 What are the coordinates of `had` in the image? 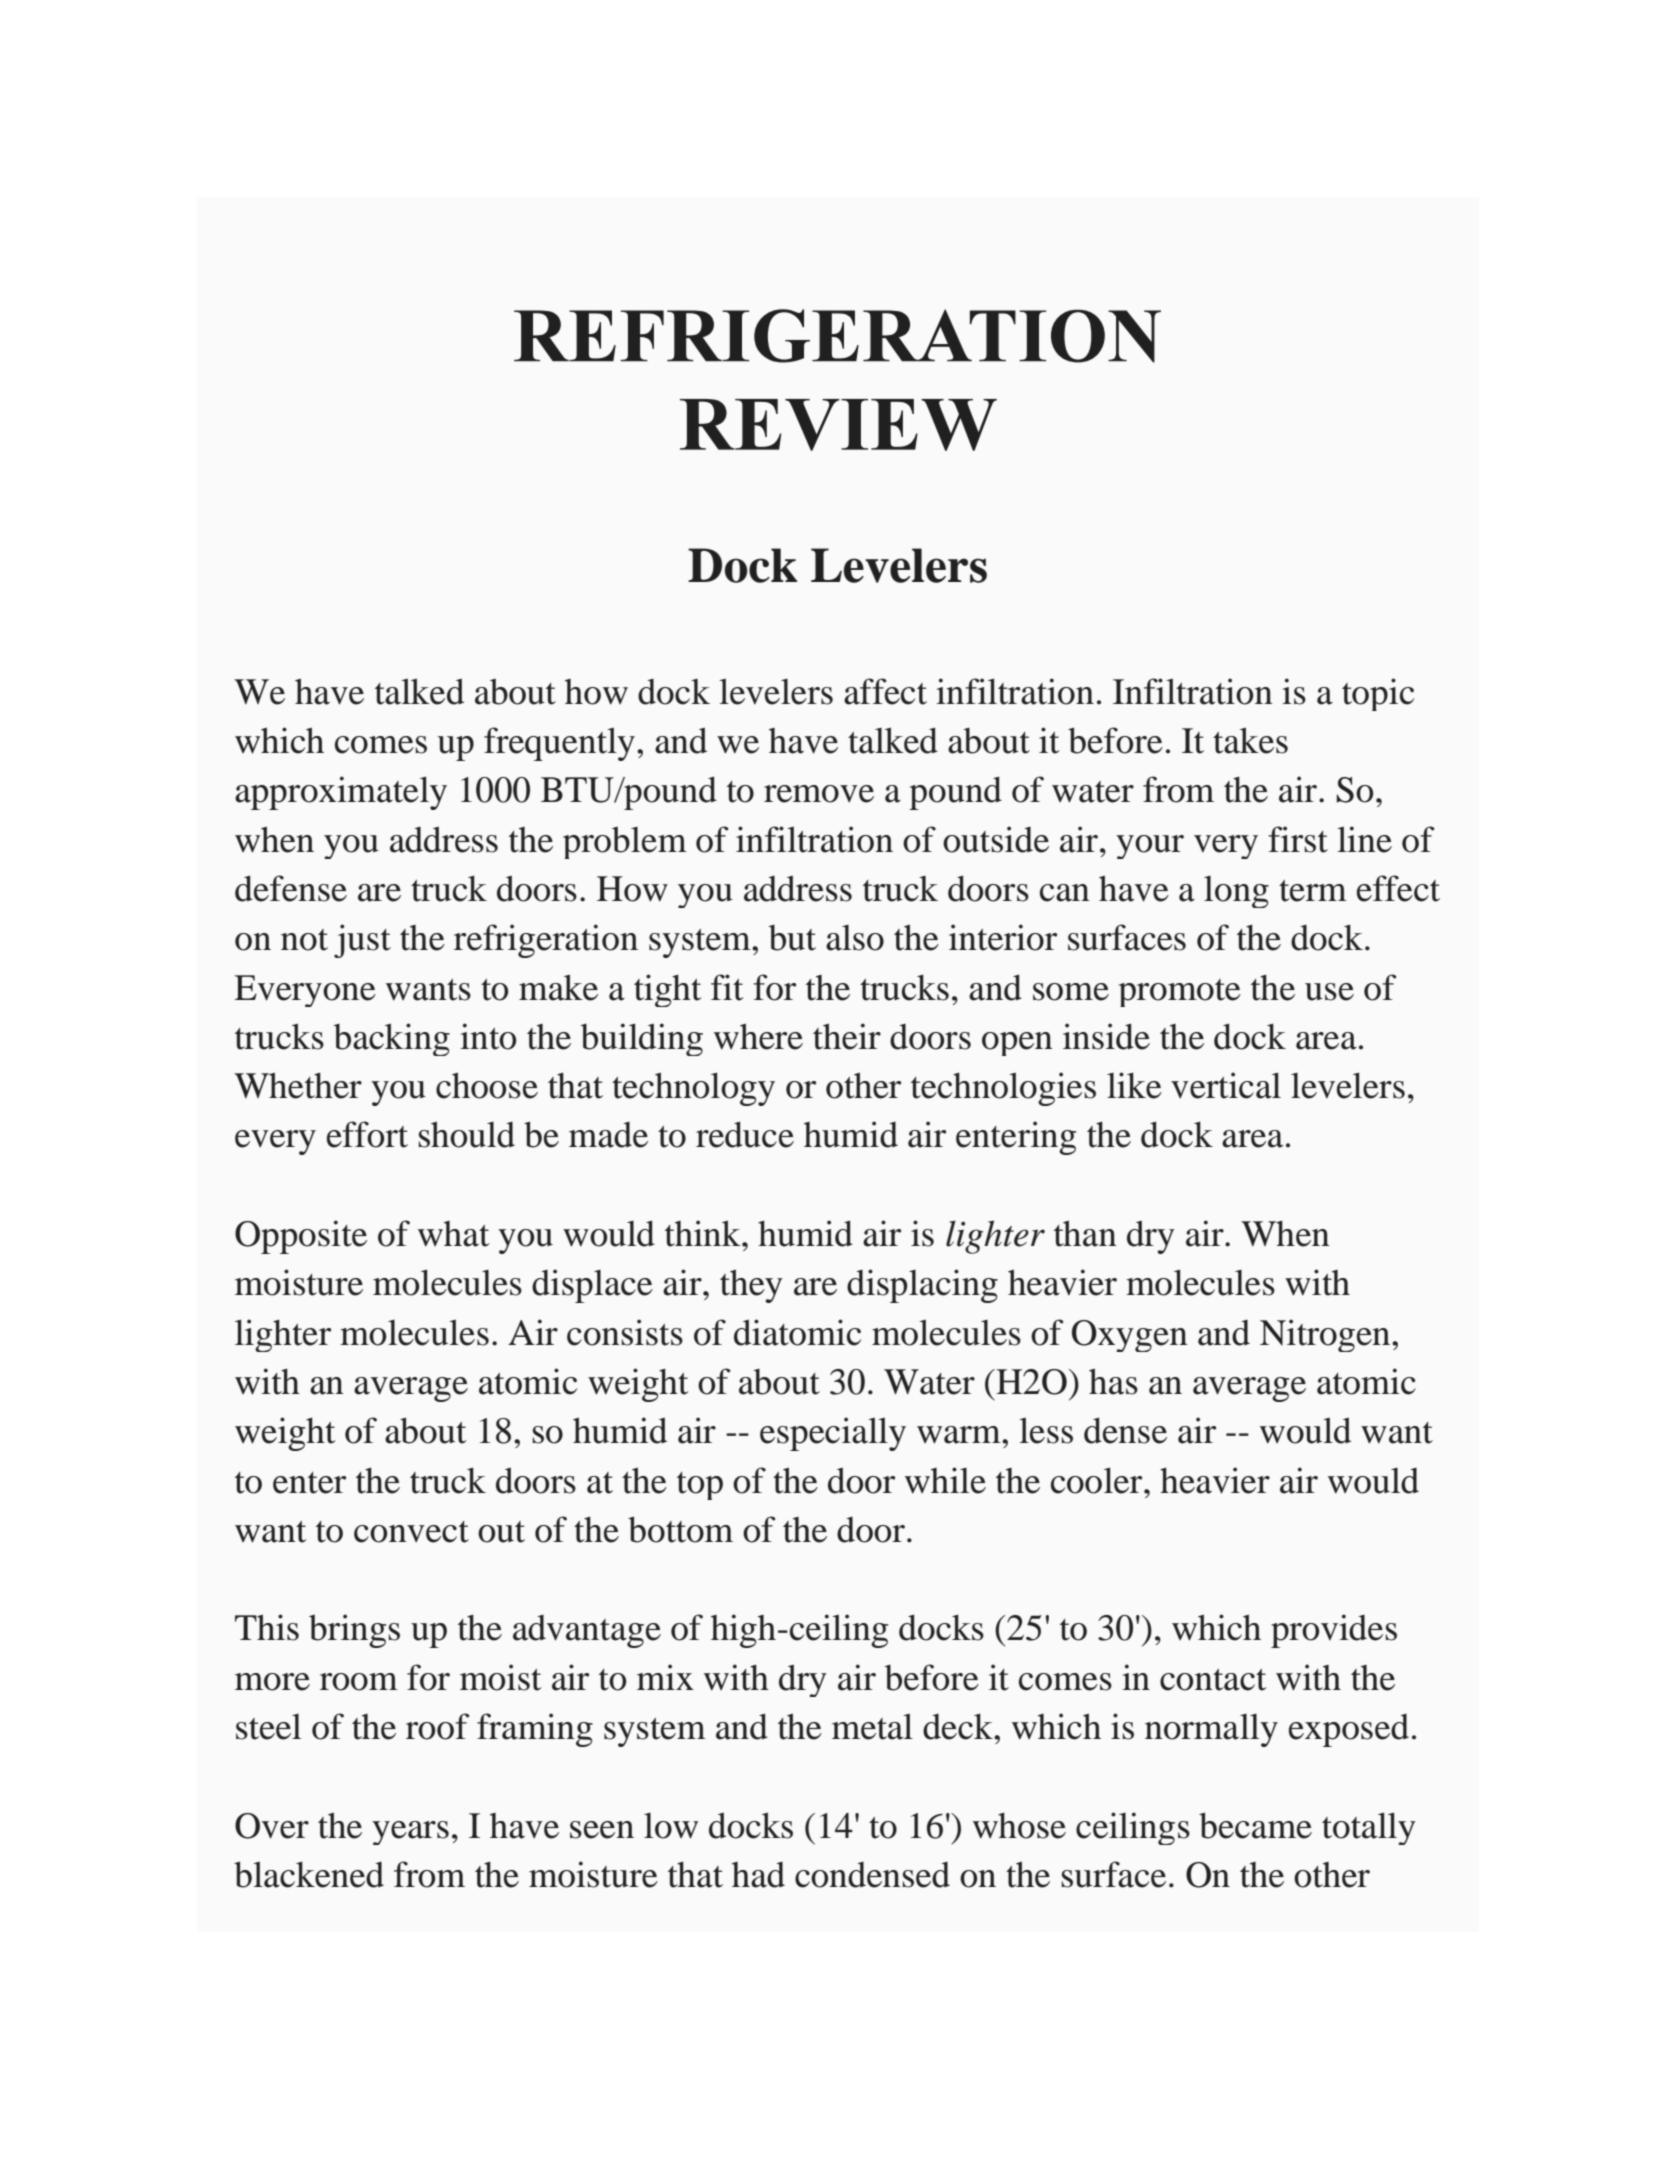 It's located at (758, 1875).
